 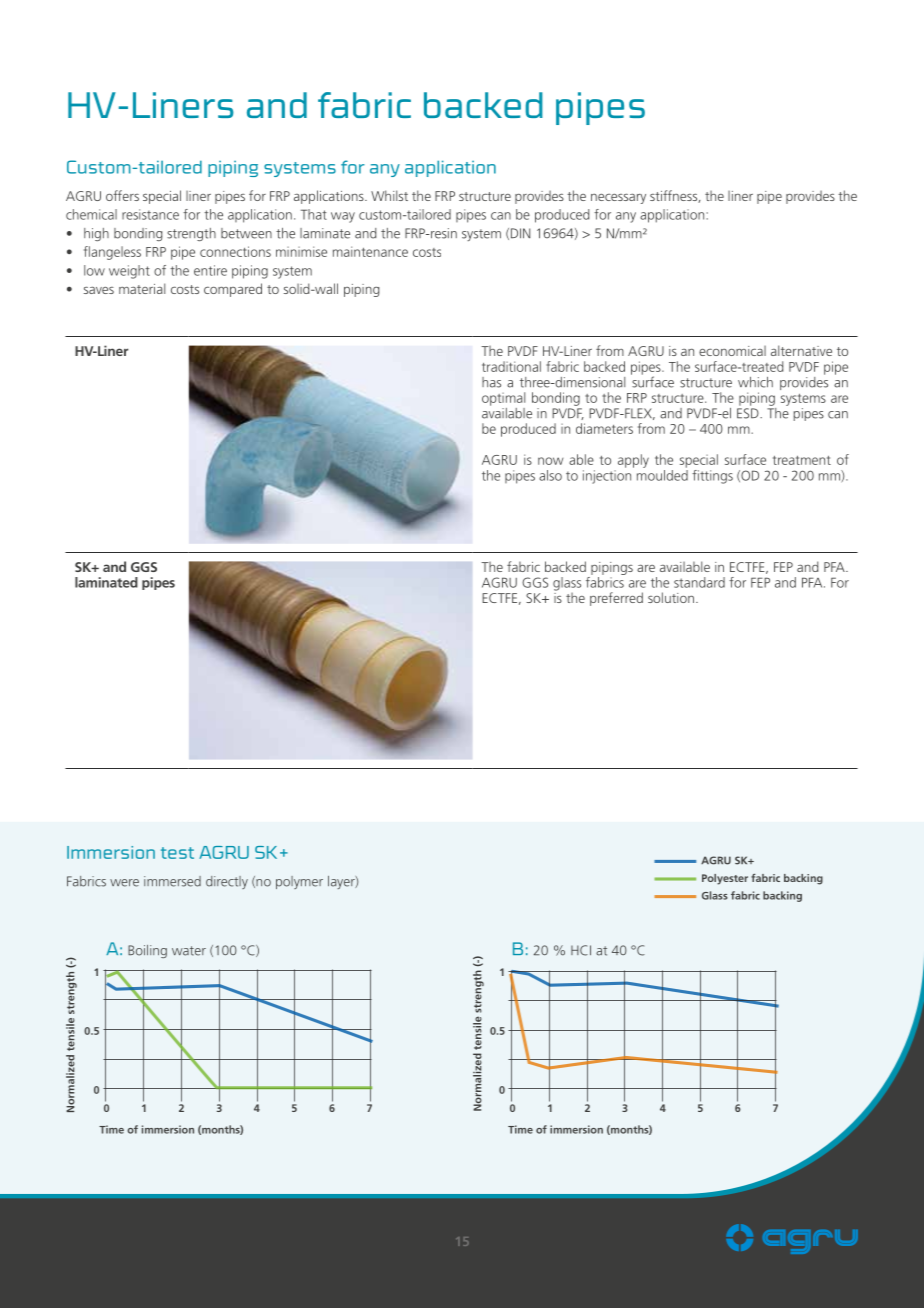 What do you see at coordinates (189, 951) in the screenshot?
I see `water` at bounding box center [189, 951].
